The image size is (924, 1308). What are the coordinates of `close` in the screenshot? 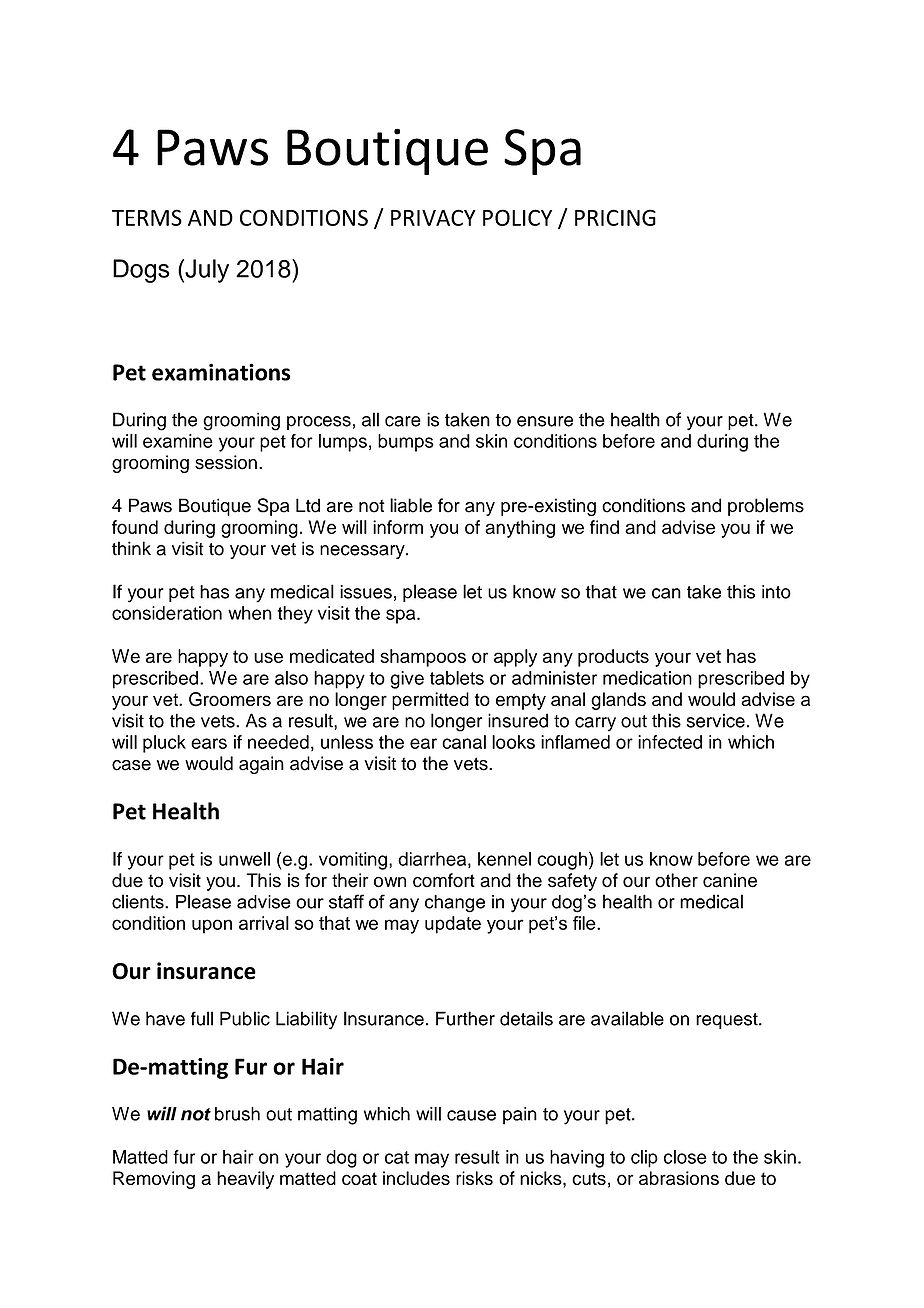 It's located at (685, 1157).
